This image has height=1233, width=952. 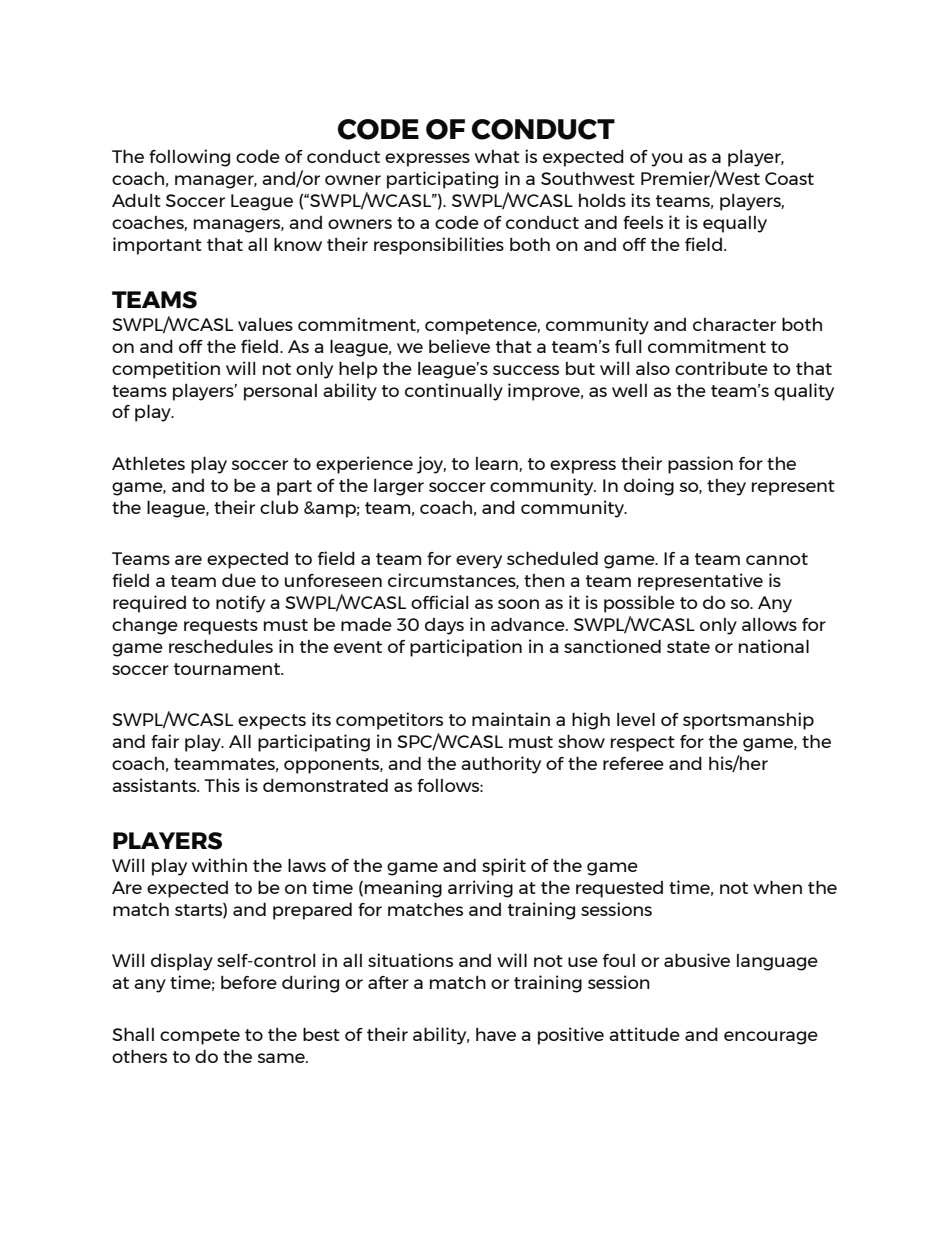 I want to click on have, so click(x=496, y=1034).
